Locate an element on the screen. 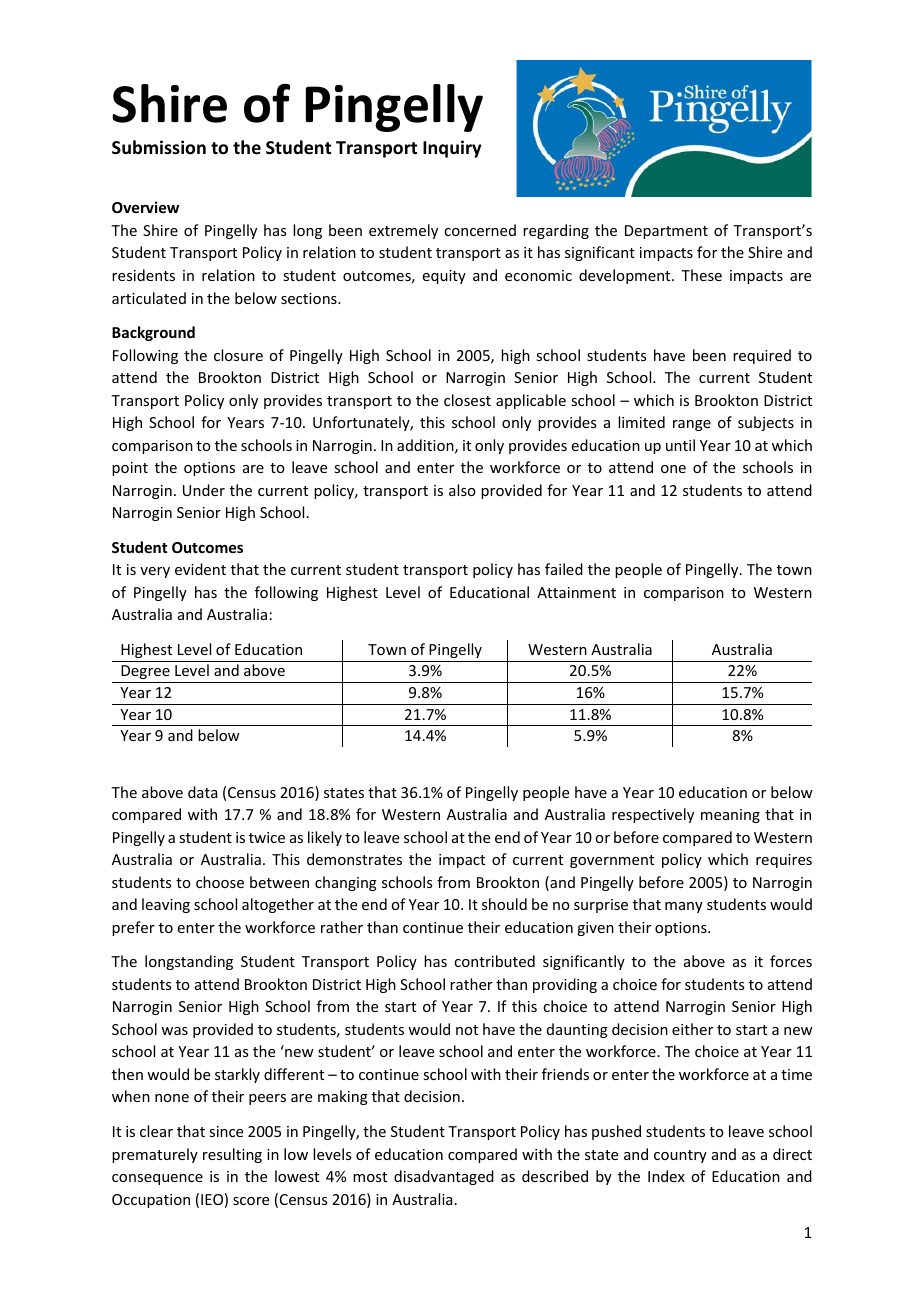 The width and height of the screenshot is (924, 1307). range is located at coordinates (692, 425).
